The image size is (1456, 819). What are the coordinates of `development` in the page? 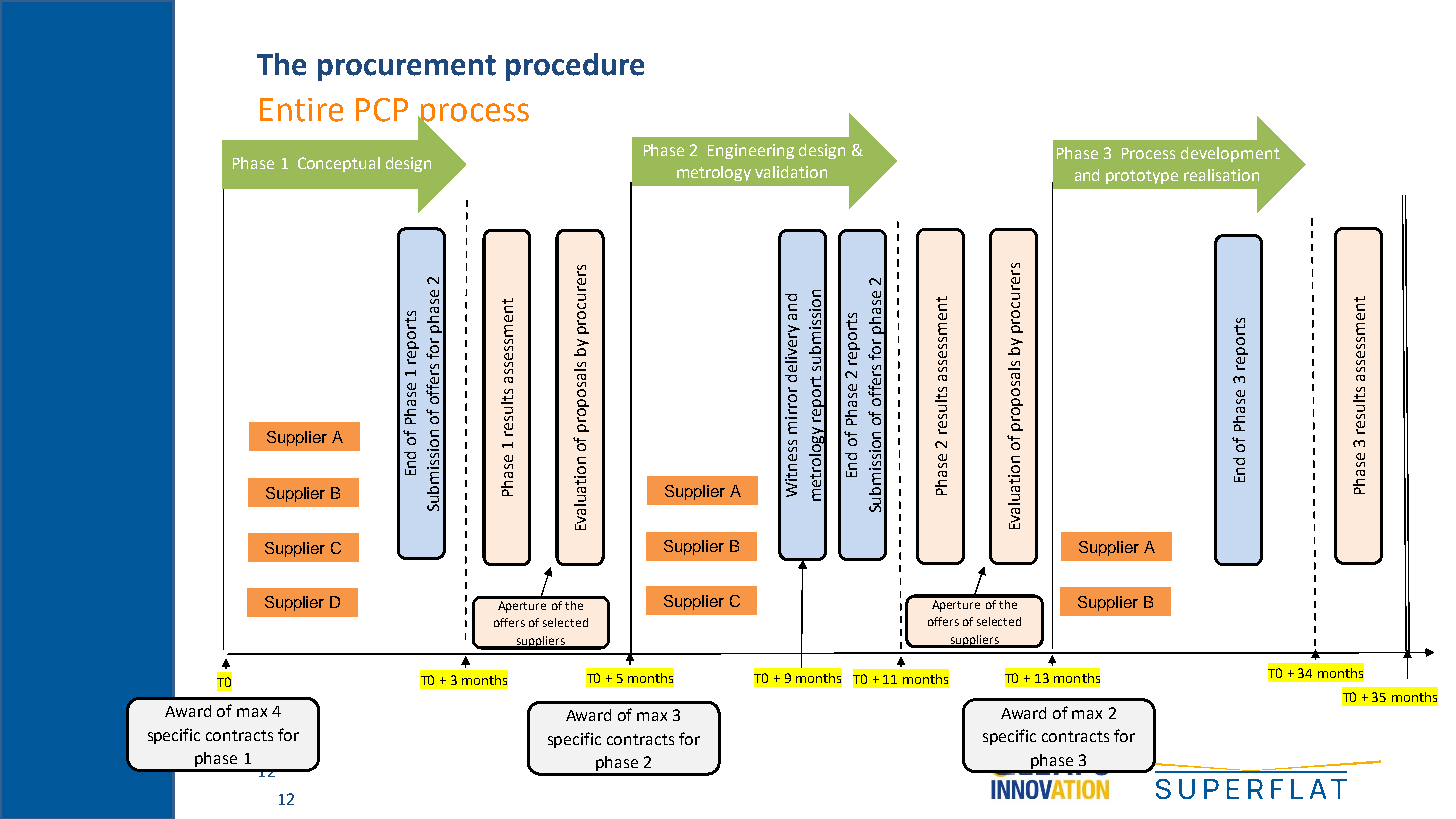 It's located at (1230, 154).
